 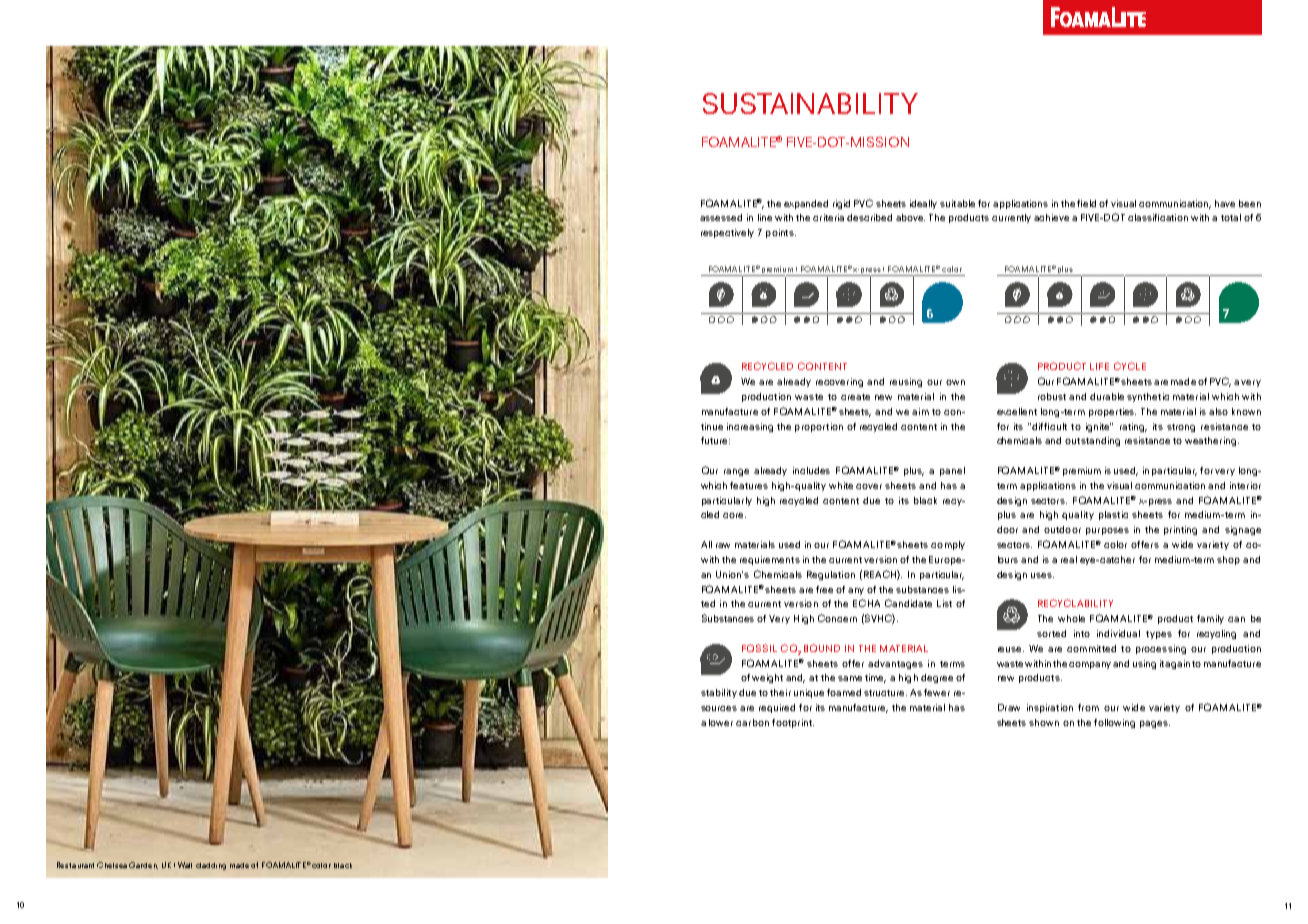 I want to click on from, so click(x=1088, y=707).
